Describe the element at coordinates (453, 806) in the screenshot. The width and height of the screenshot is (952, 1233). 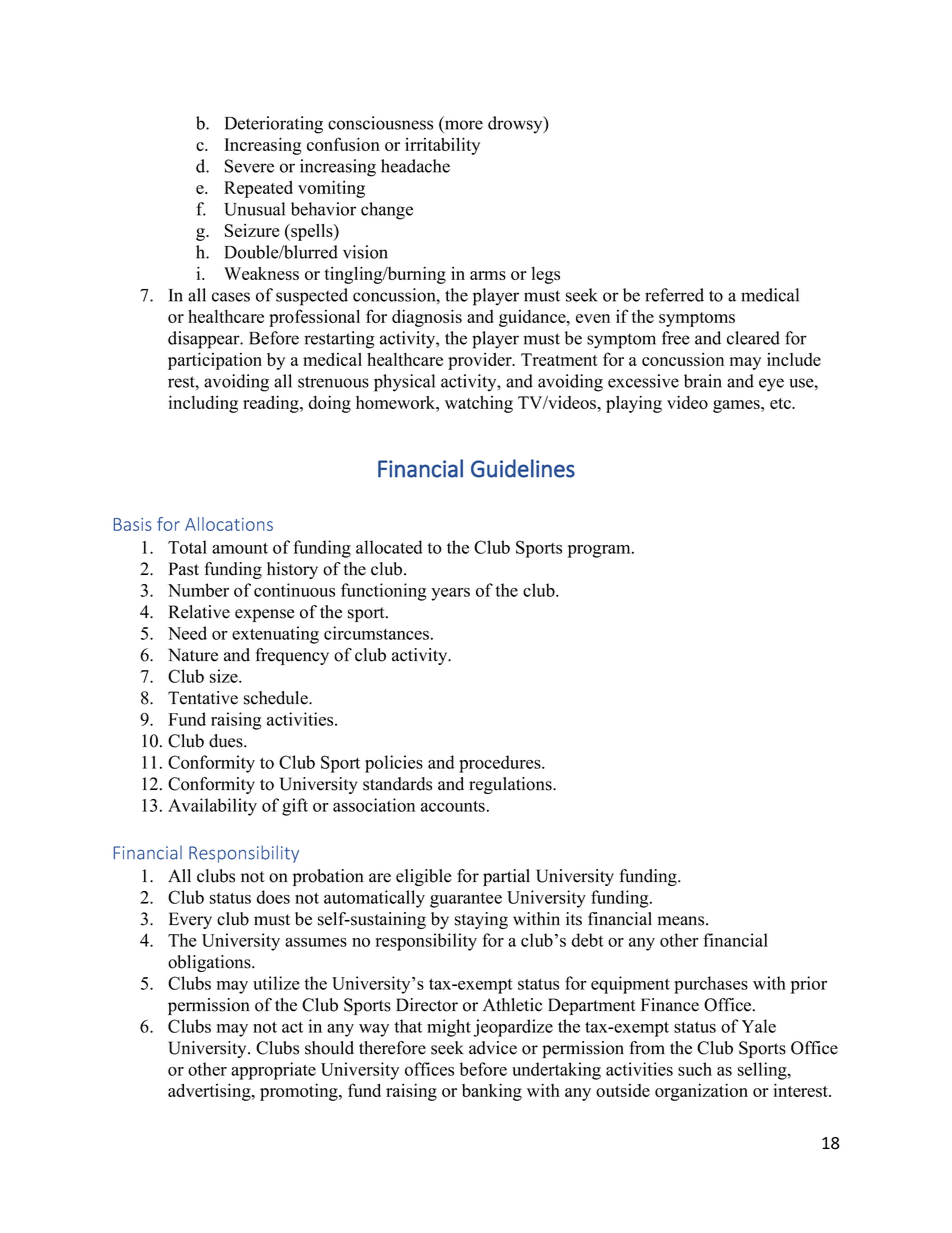
I see `accounts` at that location.
